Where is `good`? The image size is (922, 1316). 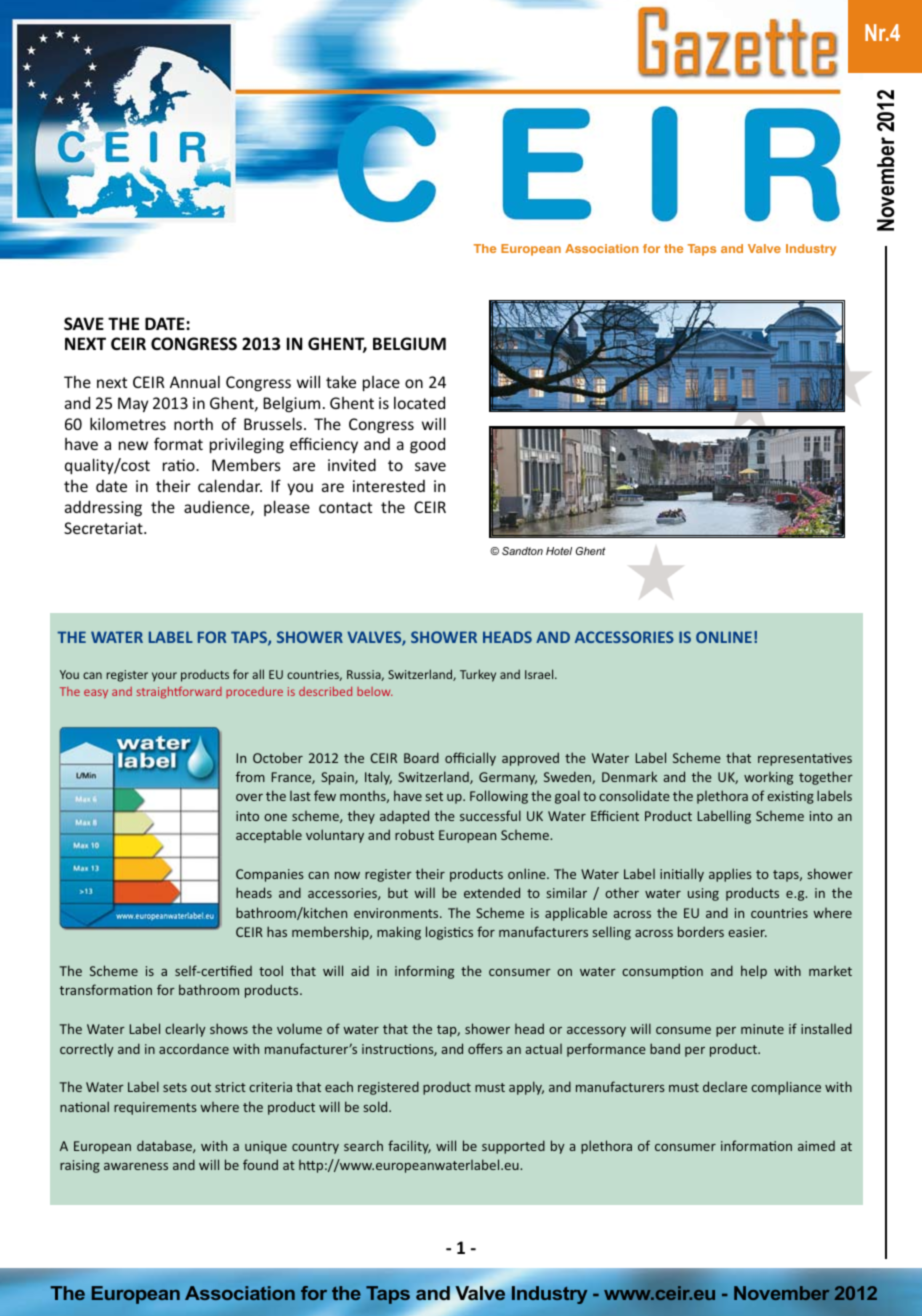
good is located at coordinates (427, 445).
